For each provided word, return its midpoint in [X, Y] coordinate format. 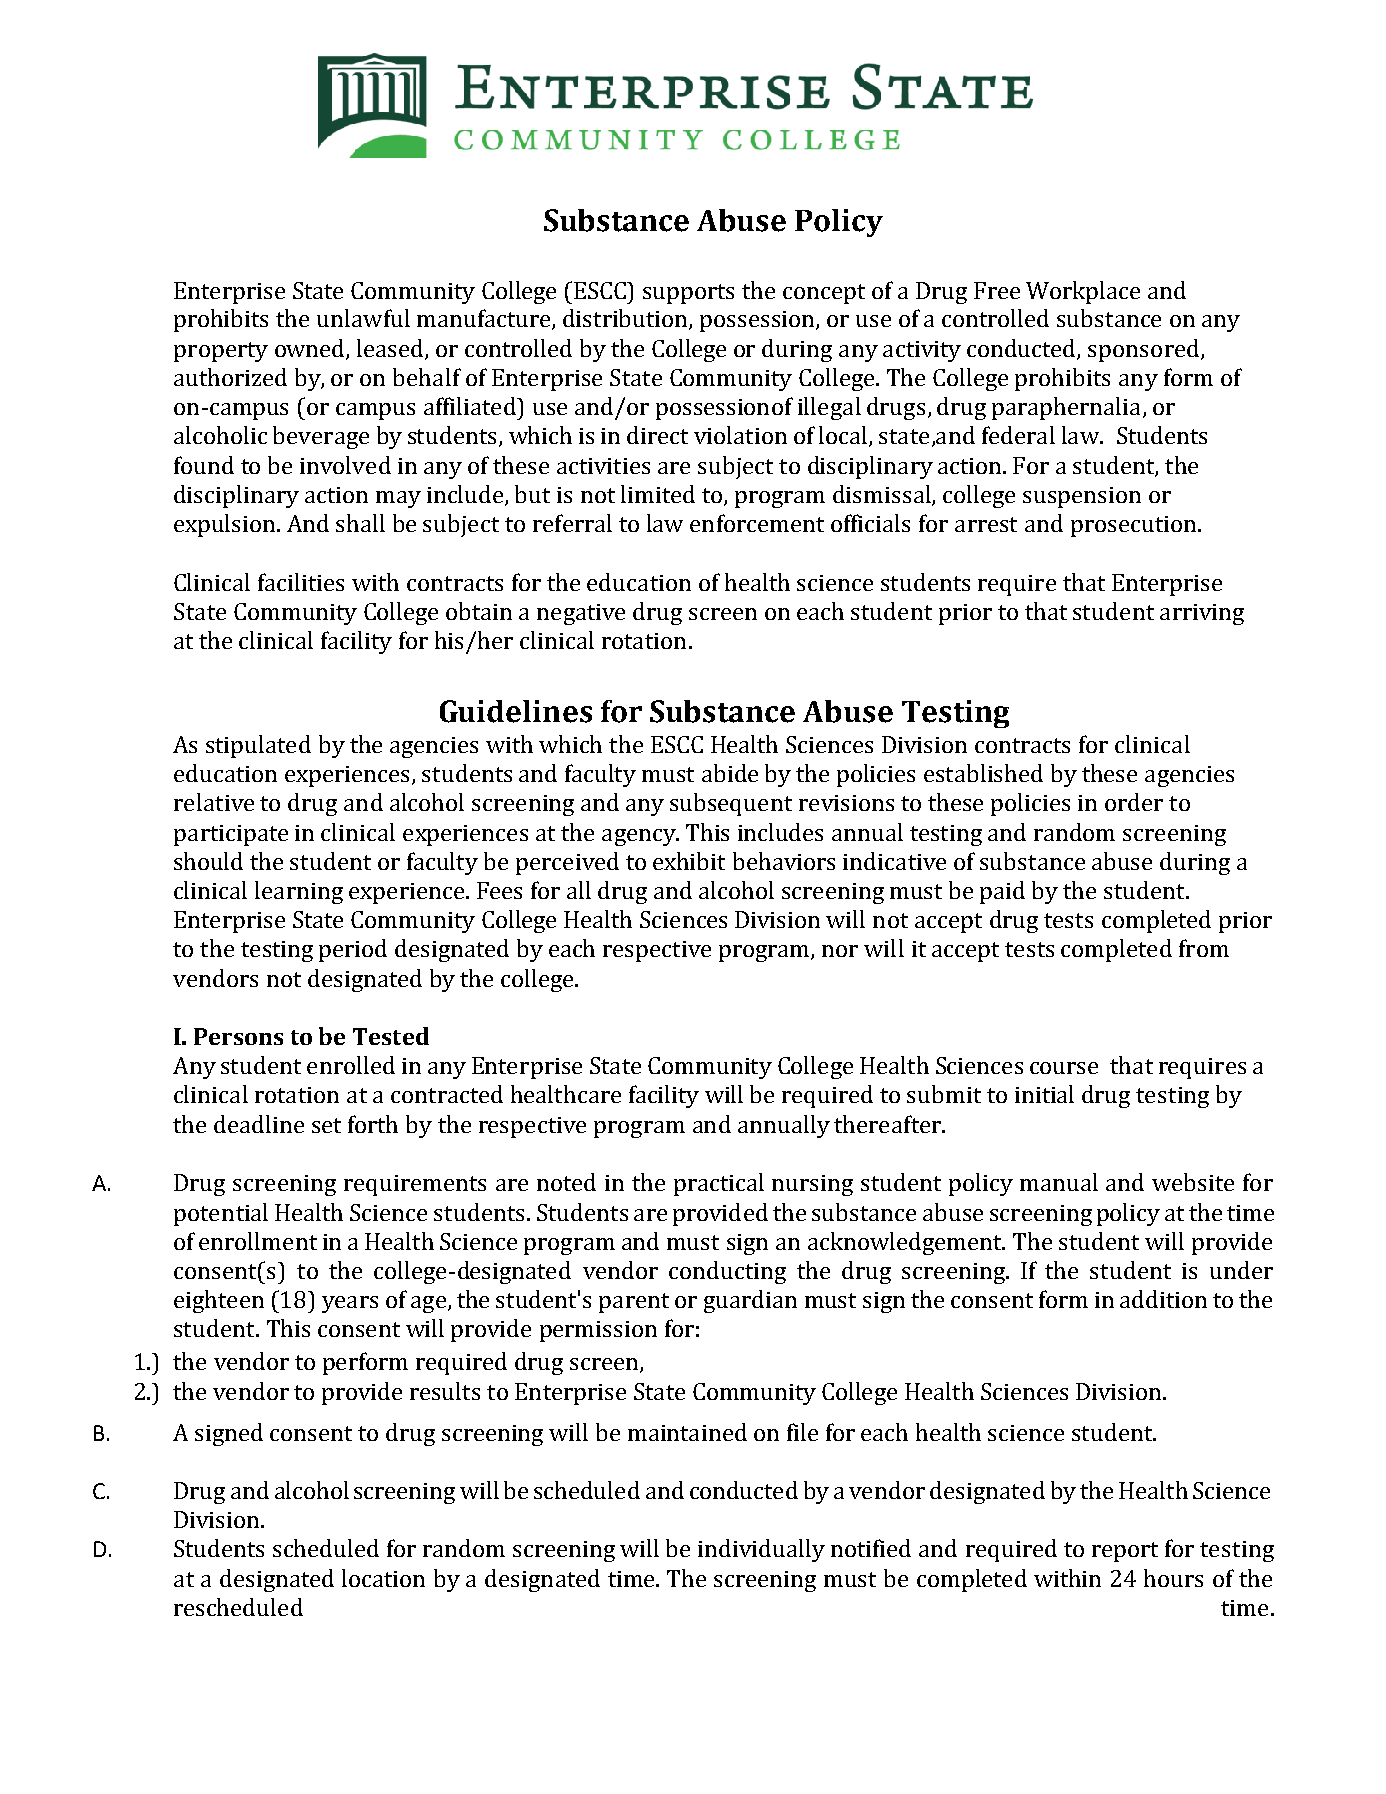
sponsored [1145, 350]
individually [761, 1550]
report [1125, 1552]
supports [688, 294]
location [383, 1578]
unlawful [363, 318]
